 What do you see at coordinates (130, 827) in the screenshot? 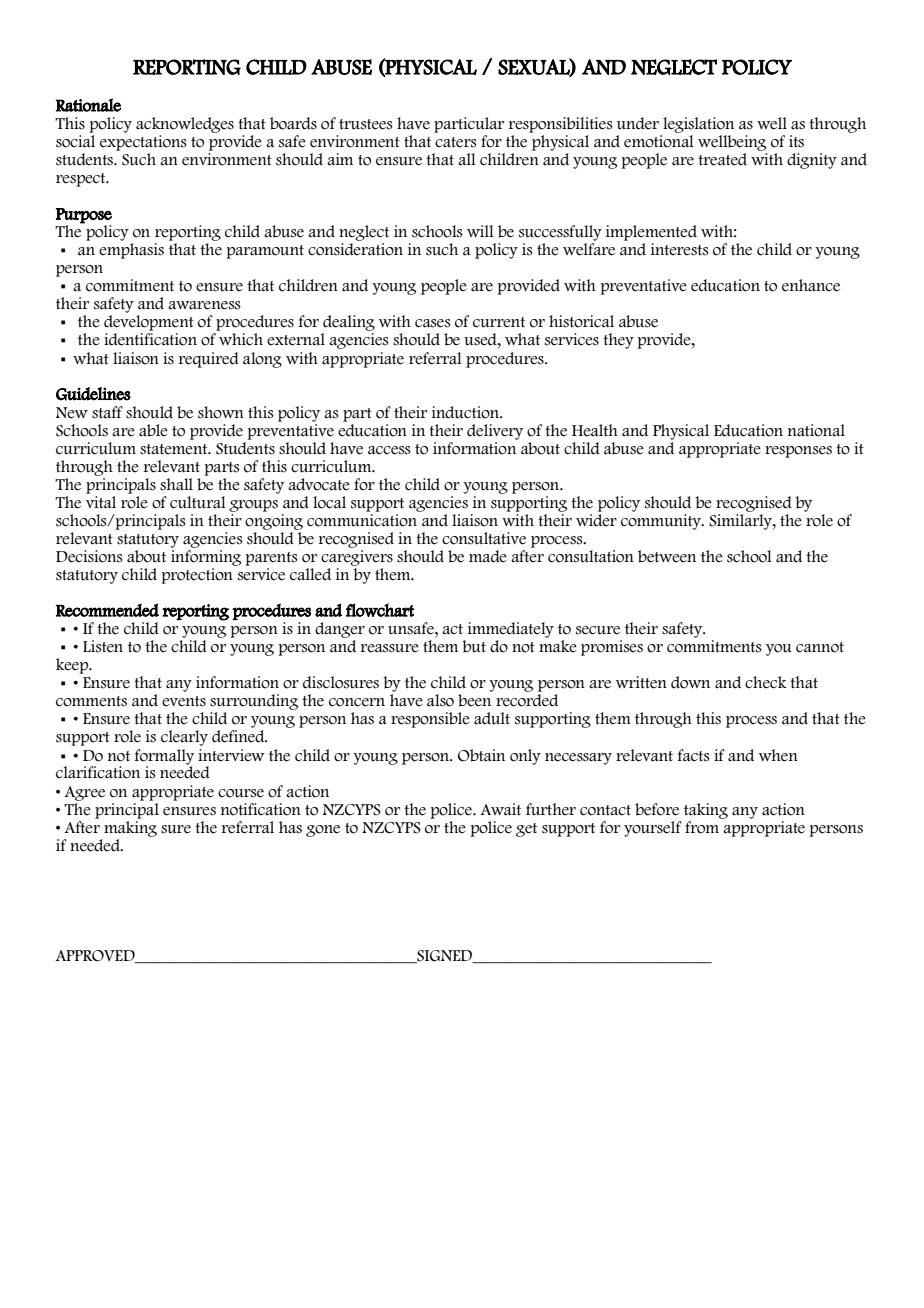
I see `making` at bounding box center [130, 827].
